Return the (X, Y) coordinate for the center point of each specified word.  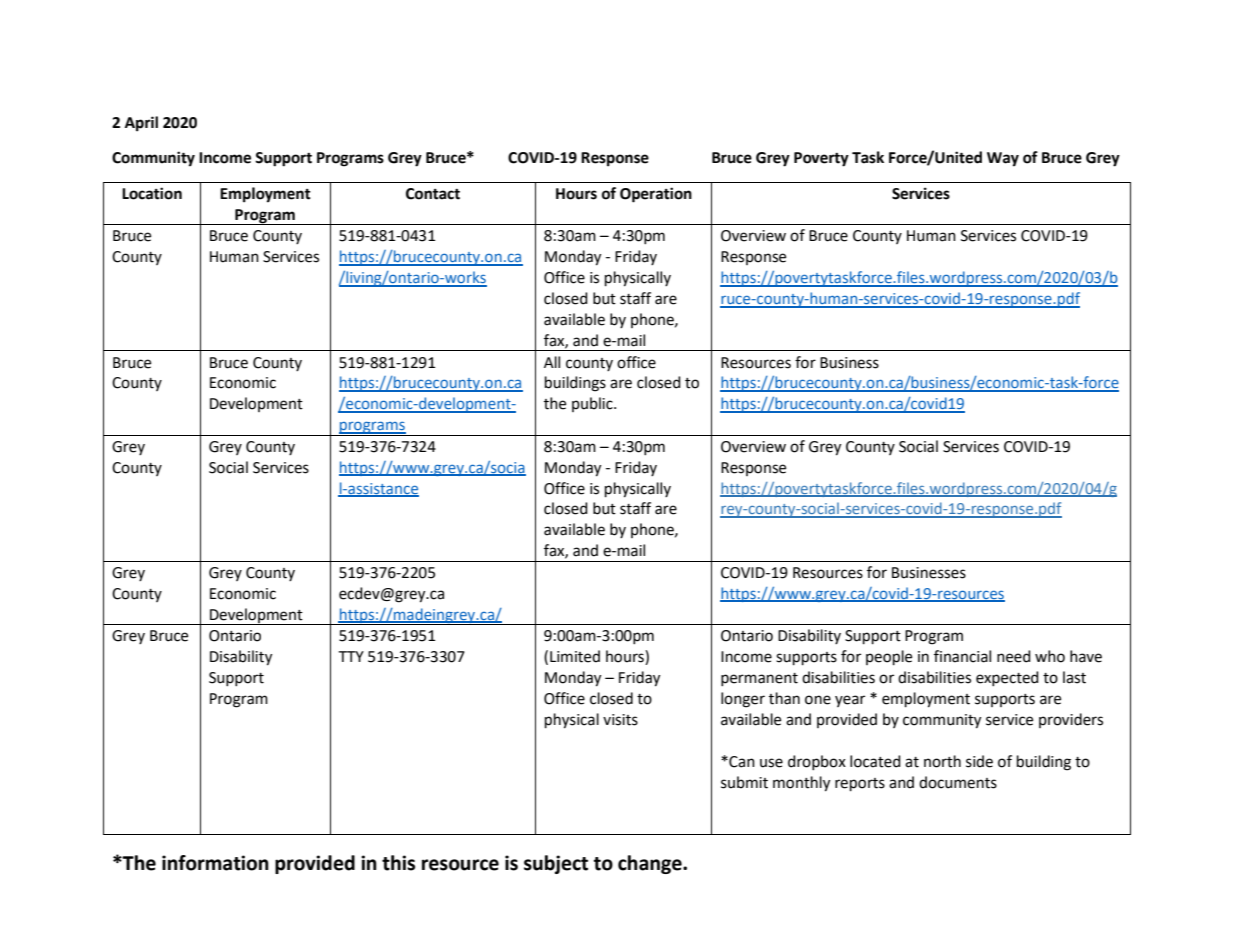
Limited (575, 656)
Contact (433, 194)
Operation (656, 195)
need (1014, 656)
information (215, 863)
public (593, 404)
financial (962, 656)
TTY (351, 656)
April (141, 124)
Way (1003, 159)
